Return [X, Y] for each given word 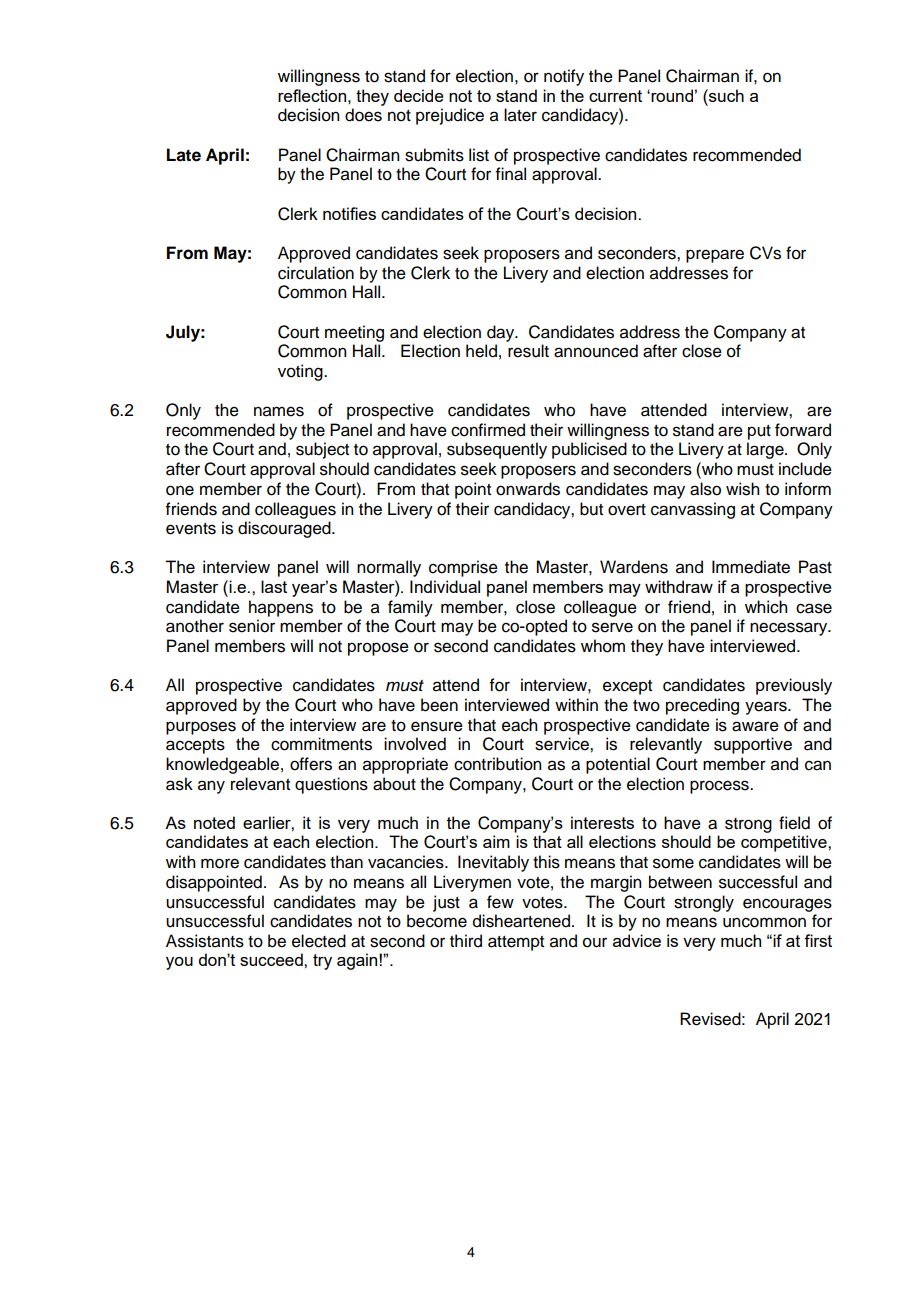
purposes [201, 728]
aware [755, 726]
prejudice [450, 116]
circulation [316, 273]
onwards [528, 489]
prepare [715, 256]
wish [742, 489]
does [363, 115]
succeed [272, 959]
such [725, 95]
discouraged [285, 529]
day [502, 333]
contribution [497, 764]
